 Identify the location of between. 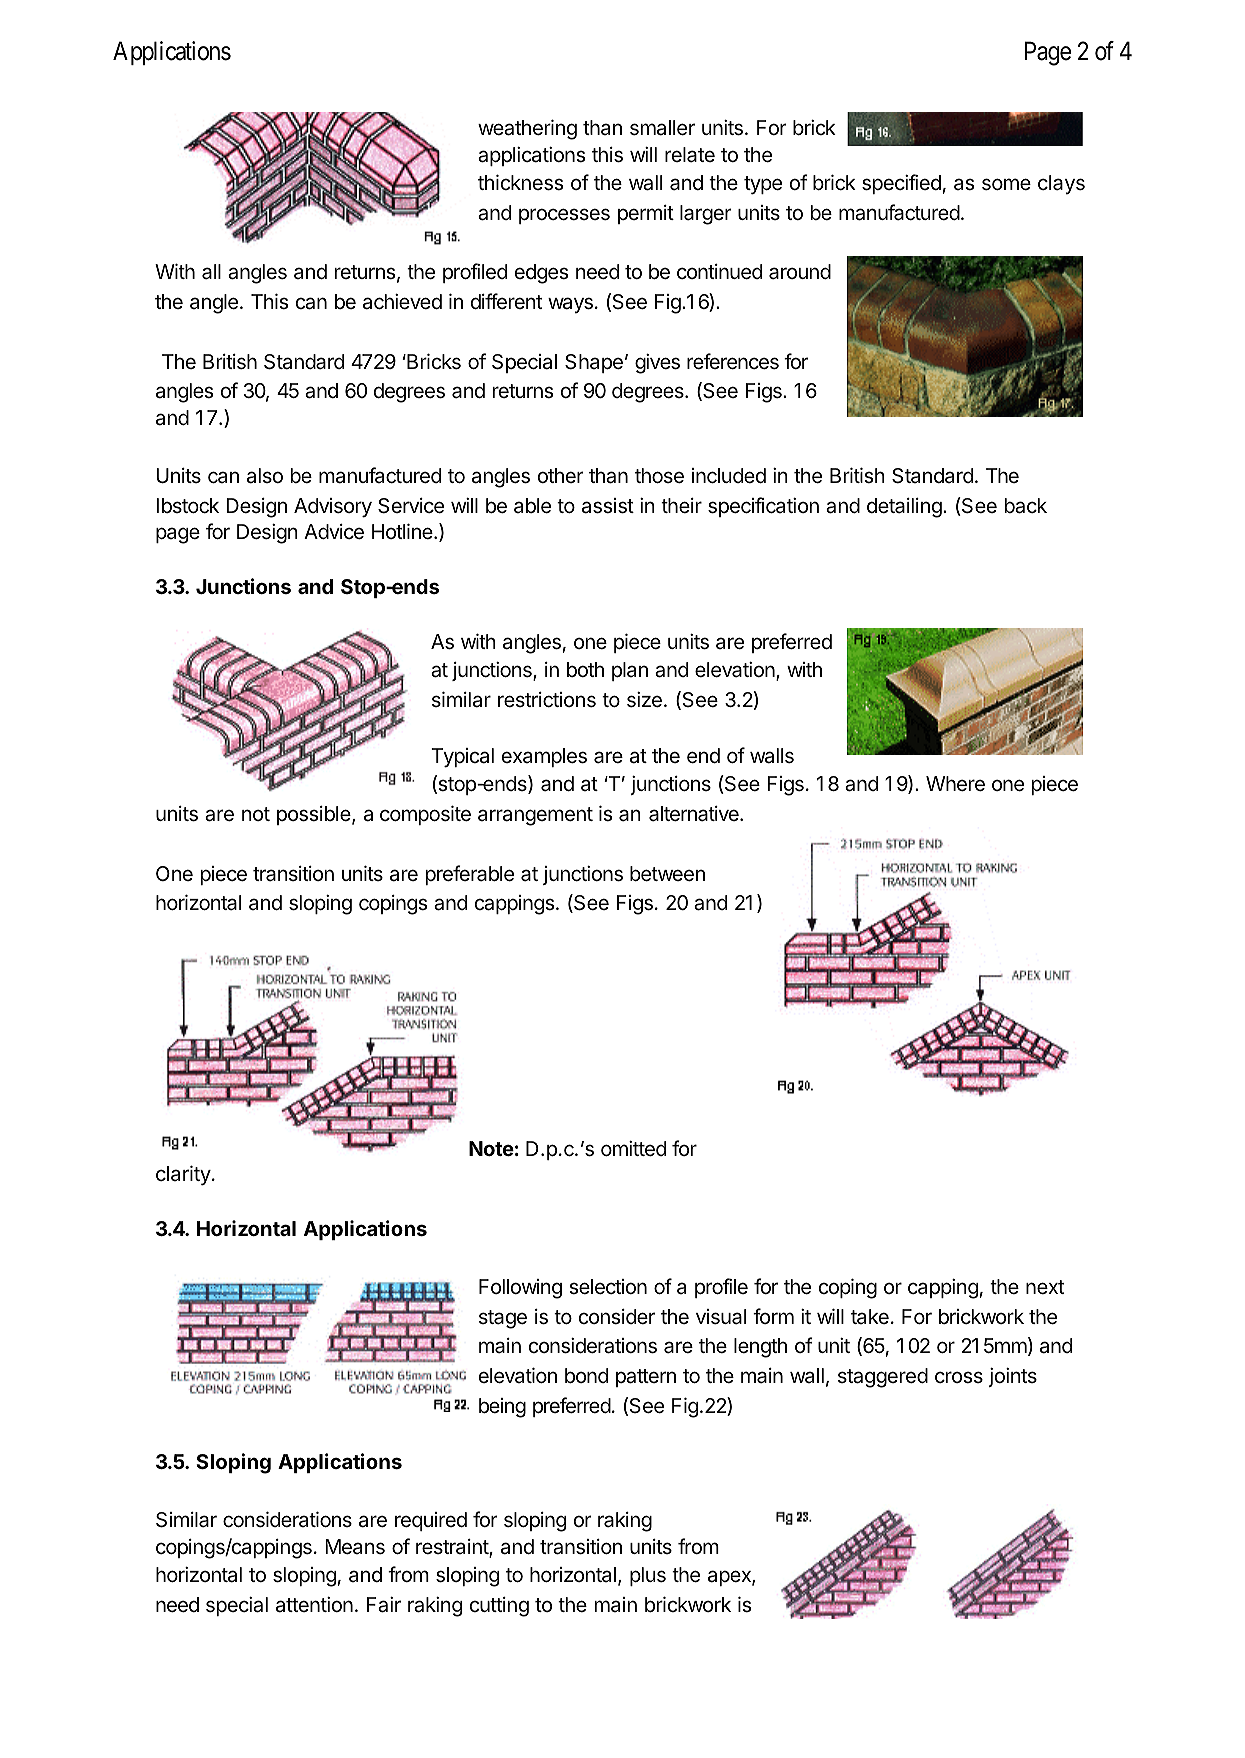
(667, 874).
